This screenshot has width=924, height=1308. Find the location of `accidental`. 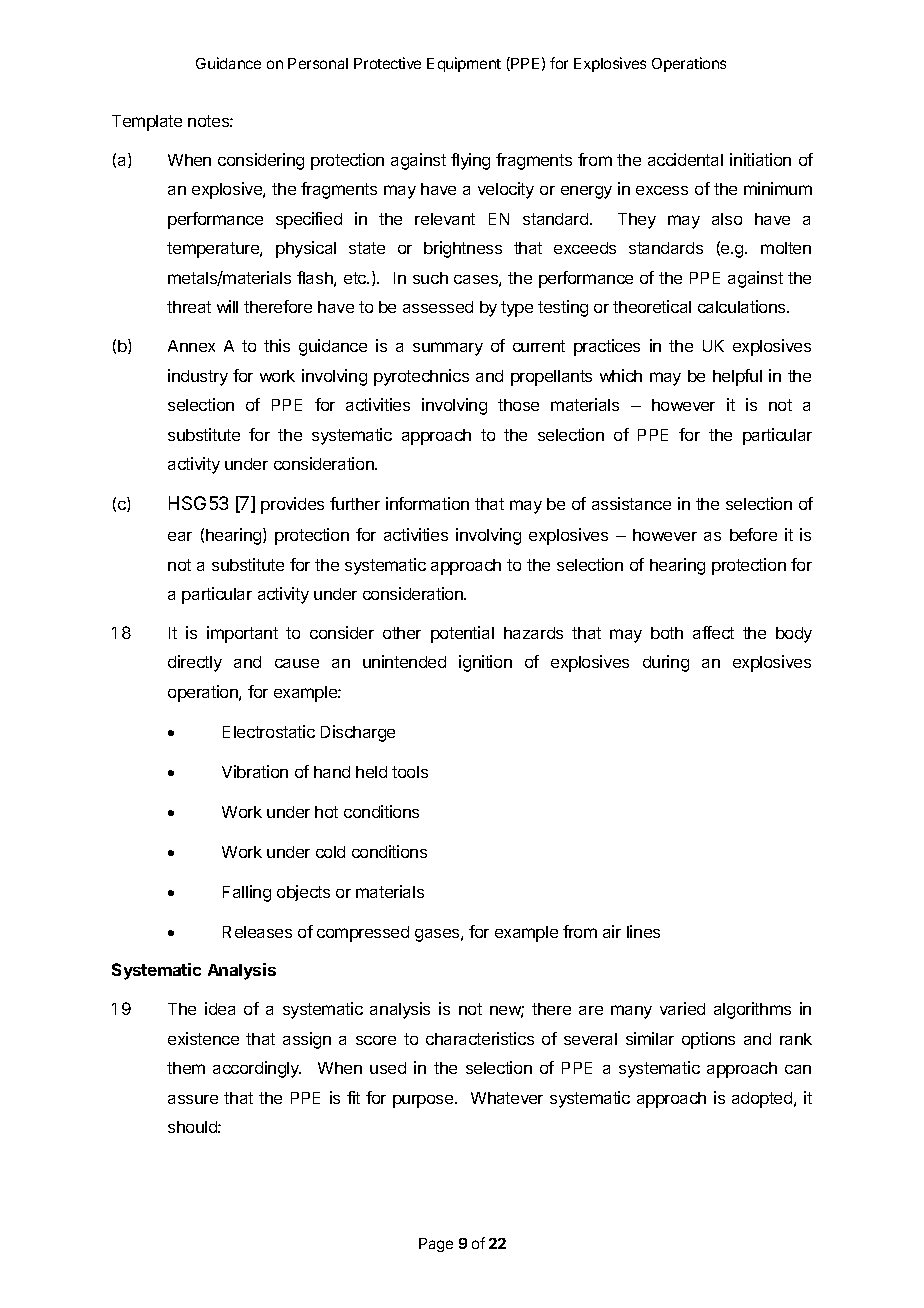

accidental is located at coordinates (685, 159).
